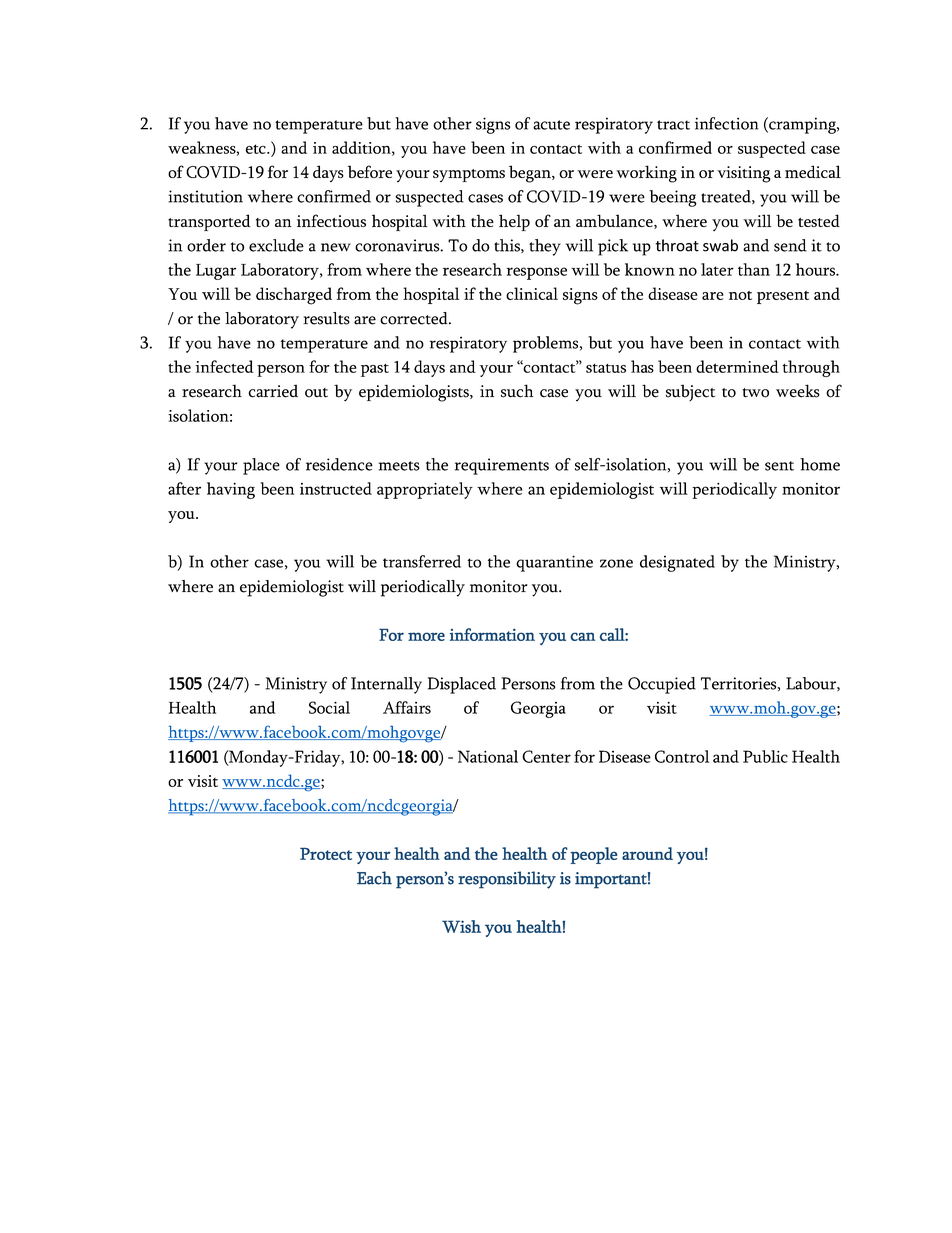  What do you see at coordinates (554, 563) in the screenshot?
I see `quarantine` at bounding box center [554, 563].
